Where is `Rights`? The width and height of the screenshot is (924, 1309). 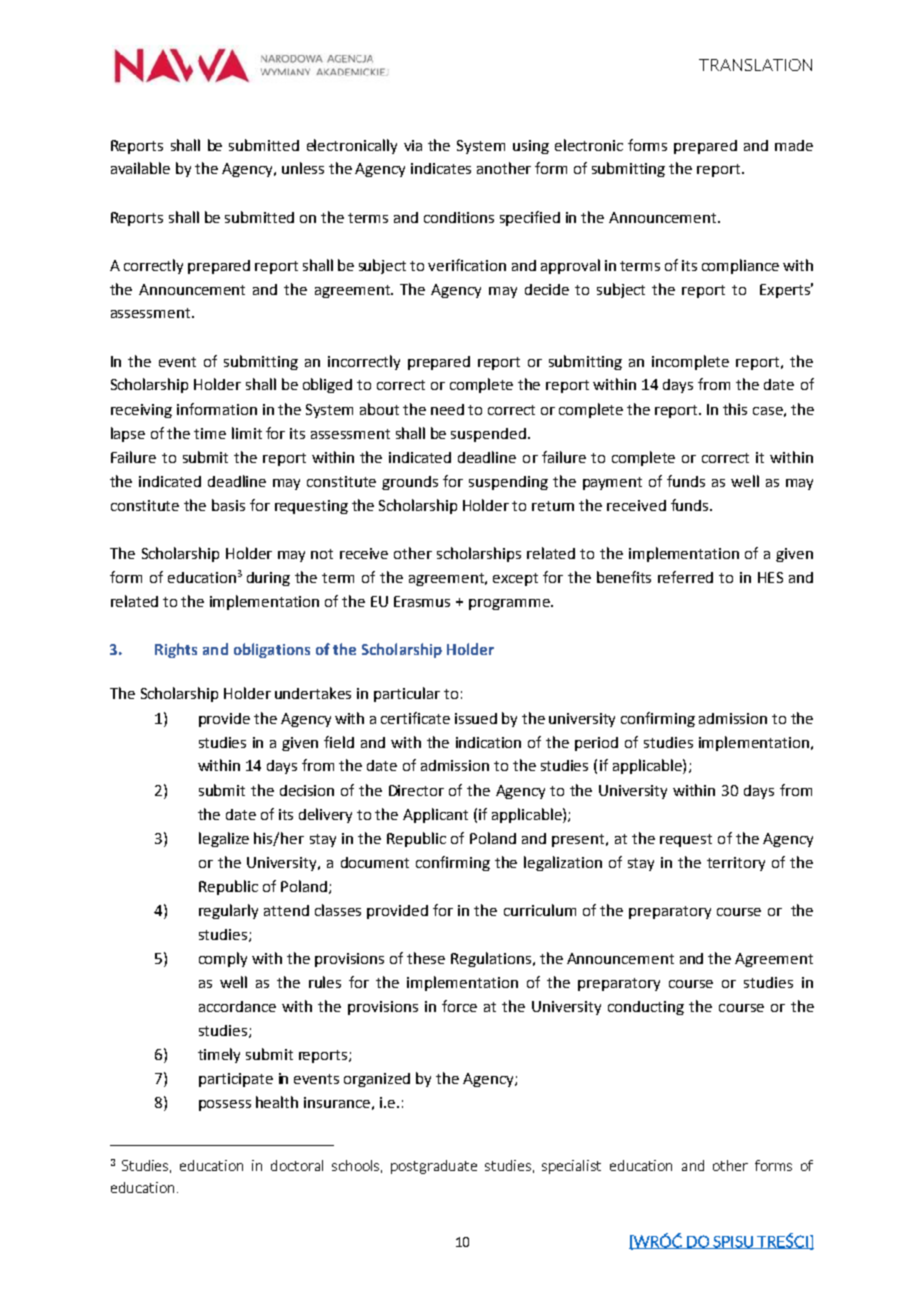 Rights is located at coordinates (176, 650).
